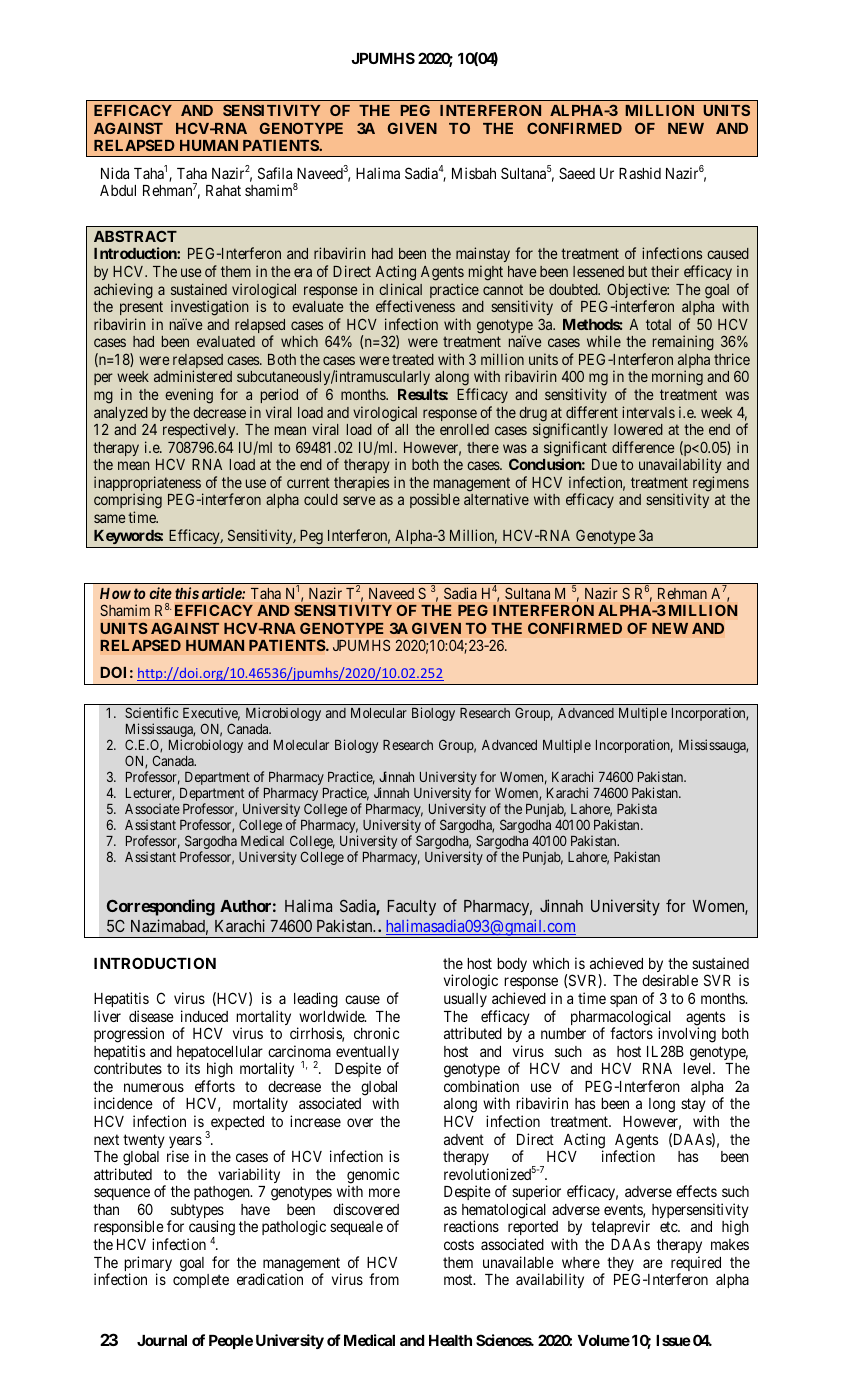 This screenshot has width=849, height=1400. Describe the element at coordinates (673, 1340) in the screenshot. I see `Issue` at that location.
